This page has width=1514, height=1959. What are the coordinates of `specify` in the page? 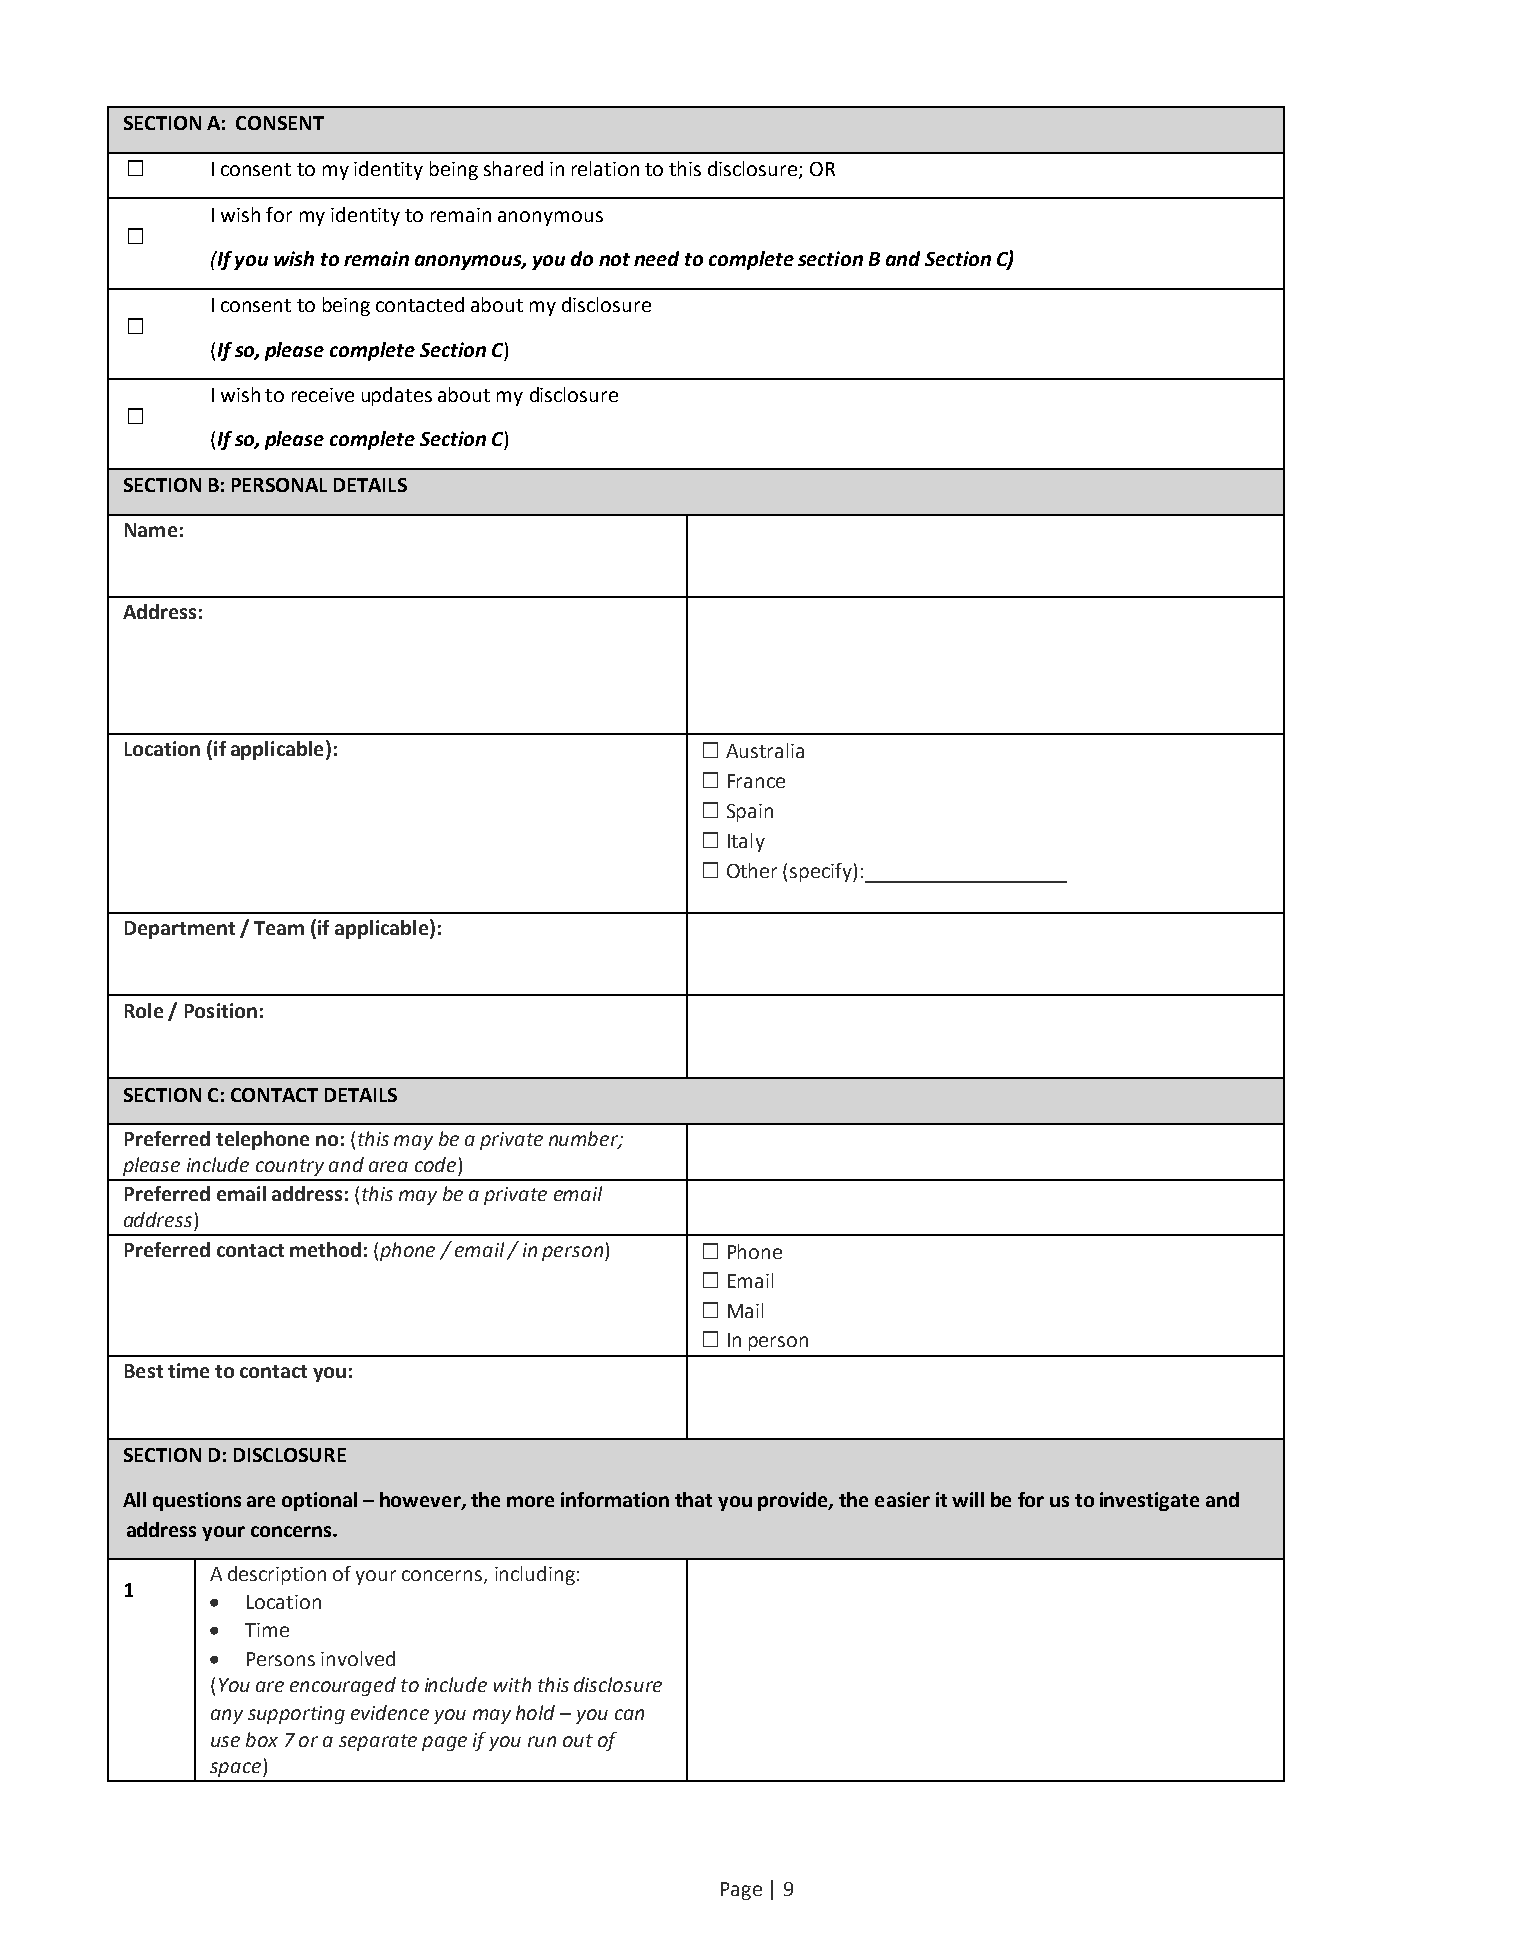 It's located at (822, 872).
